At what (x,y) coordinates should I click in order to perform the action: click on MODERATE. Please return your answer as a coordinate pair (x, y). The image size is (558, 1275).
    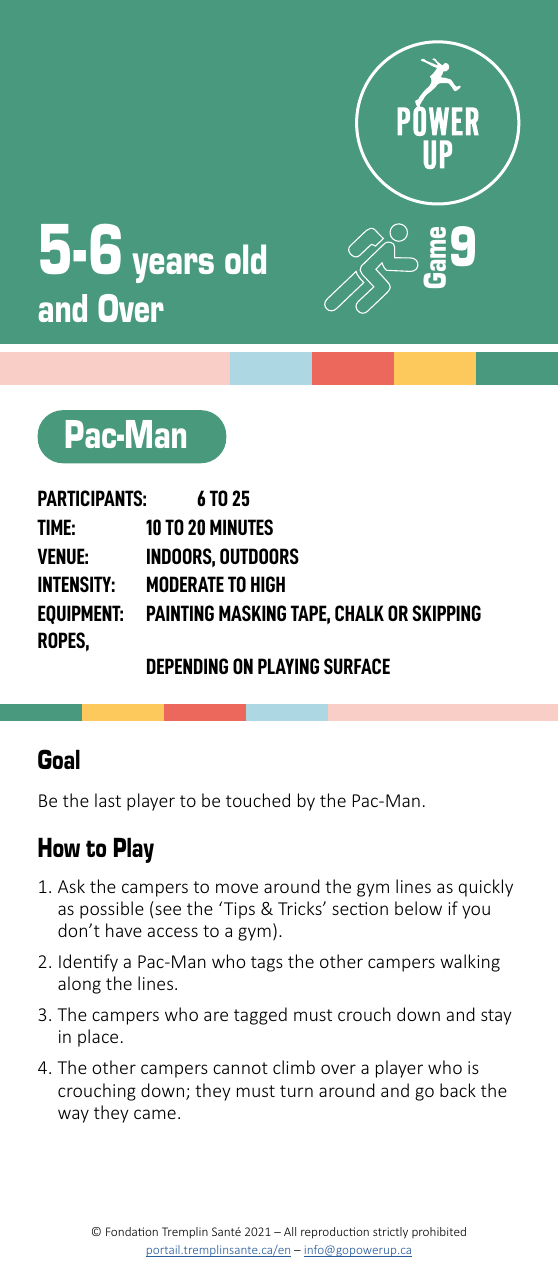
    Looking at the image, I should click on (185, 584).
